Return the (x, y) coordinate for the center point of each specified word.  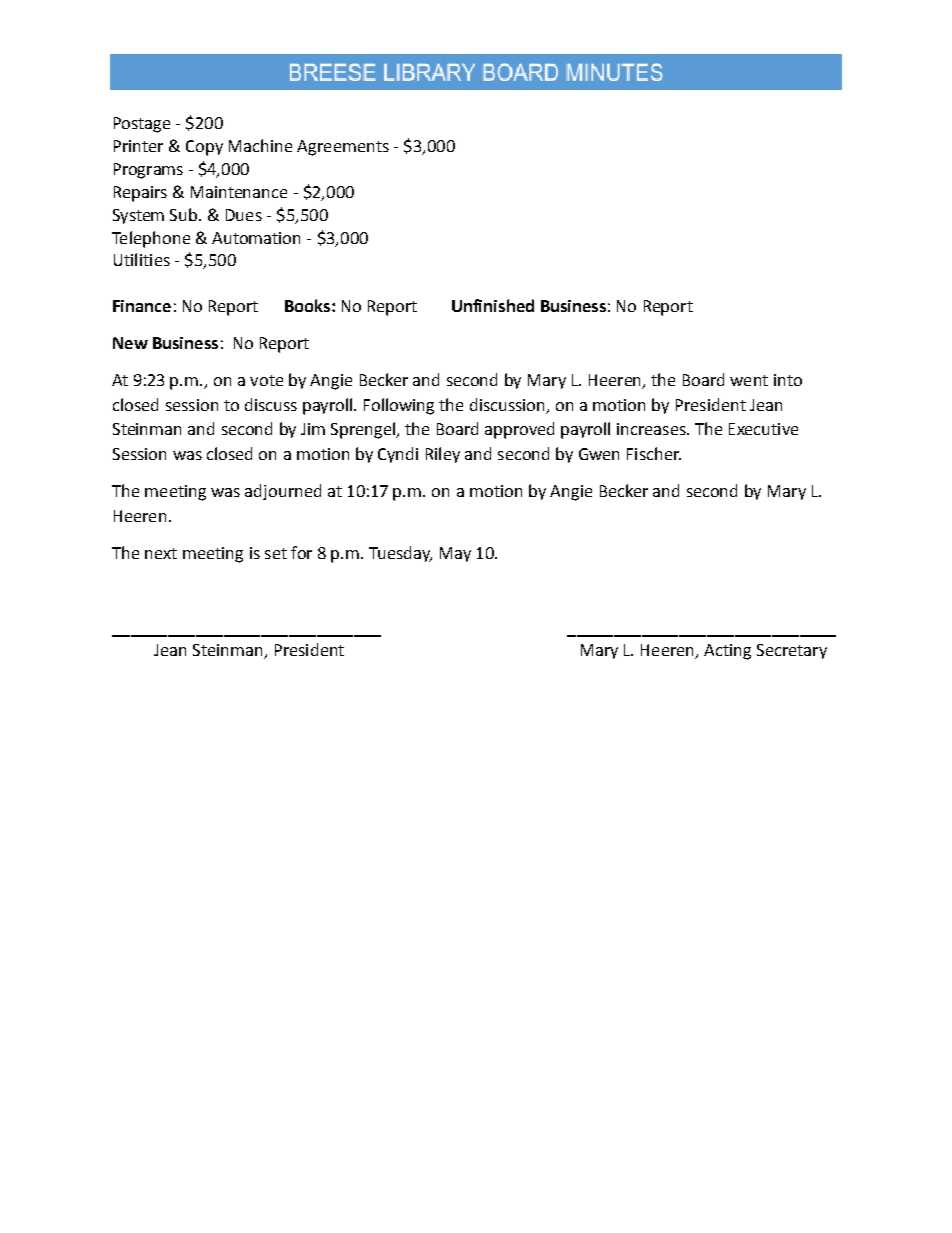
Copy (204, 148)
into (788, 380)
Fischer (654, 453)
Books (307, 305)
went (749, 380)
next (161, 553)
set (276, 553)
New (130, 343)
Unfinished (493, 305)
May (455, 554)
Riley (443, 455)
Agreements (343, 148)
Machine (260, 145)
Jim (313, 429)
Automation (256, 238)
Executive (763, 429)
